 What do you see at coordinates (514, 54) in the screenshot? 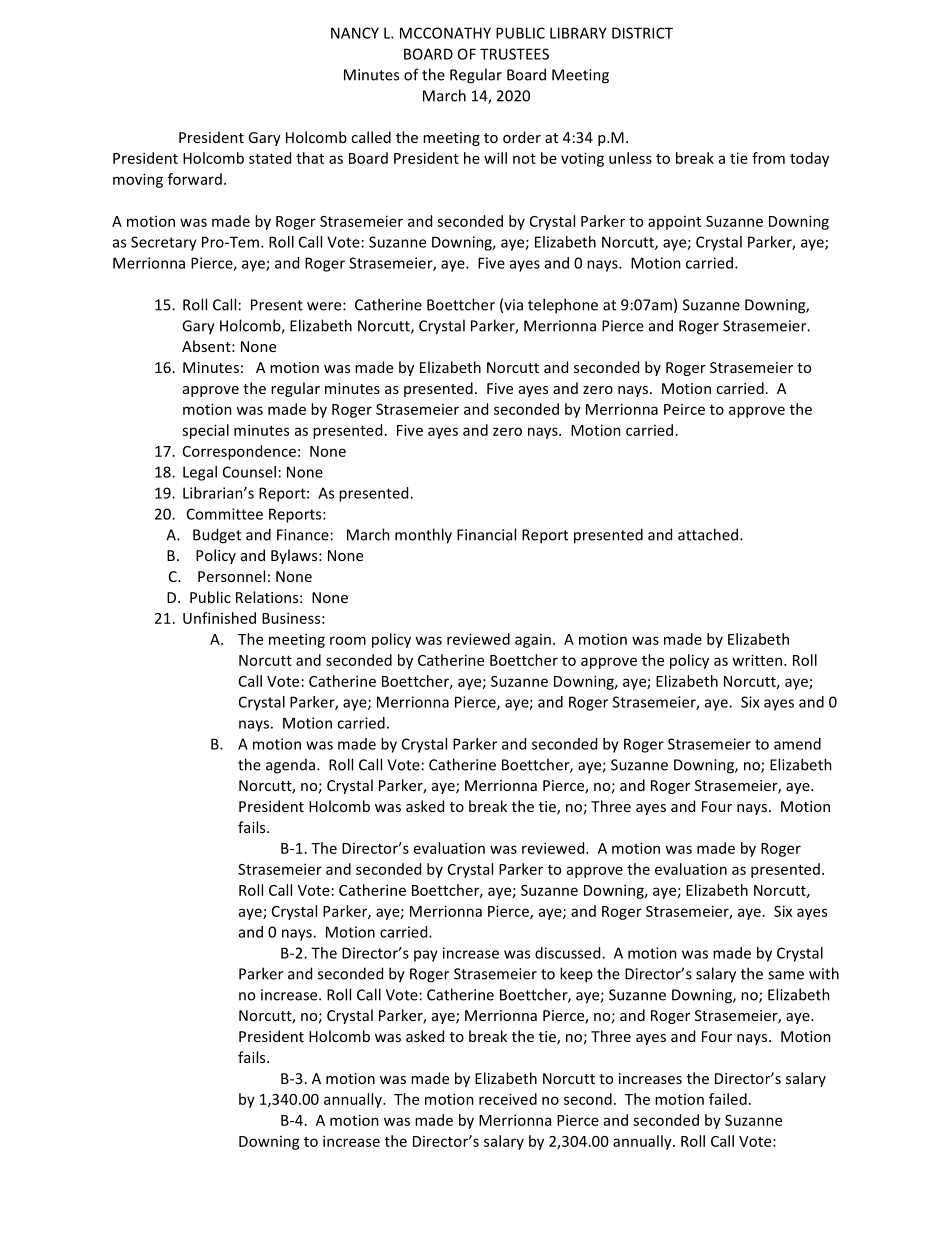
I see `TRUSTEES` at bounding box center [514, 54].
